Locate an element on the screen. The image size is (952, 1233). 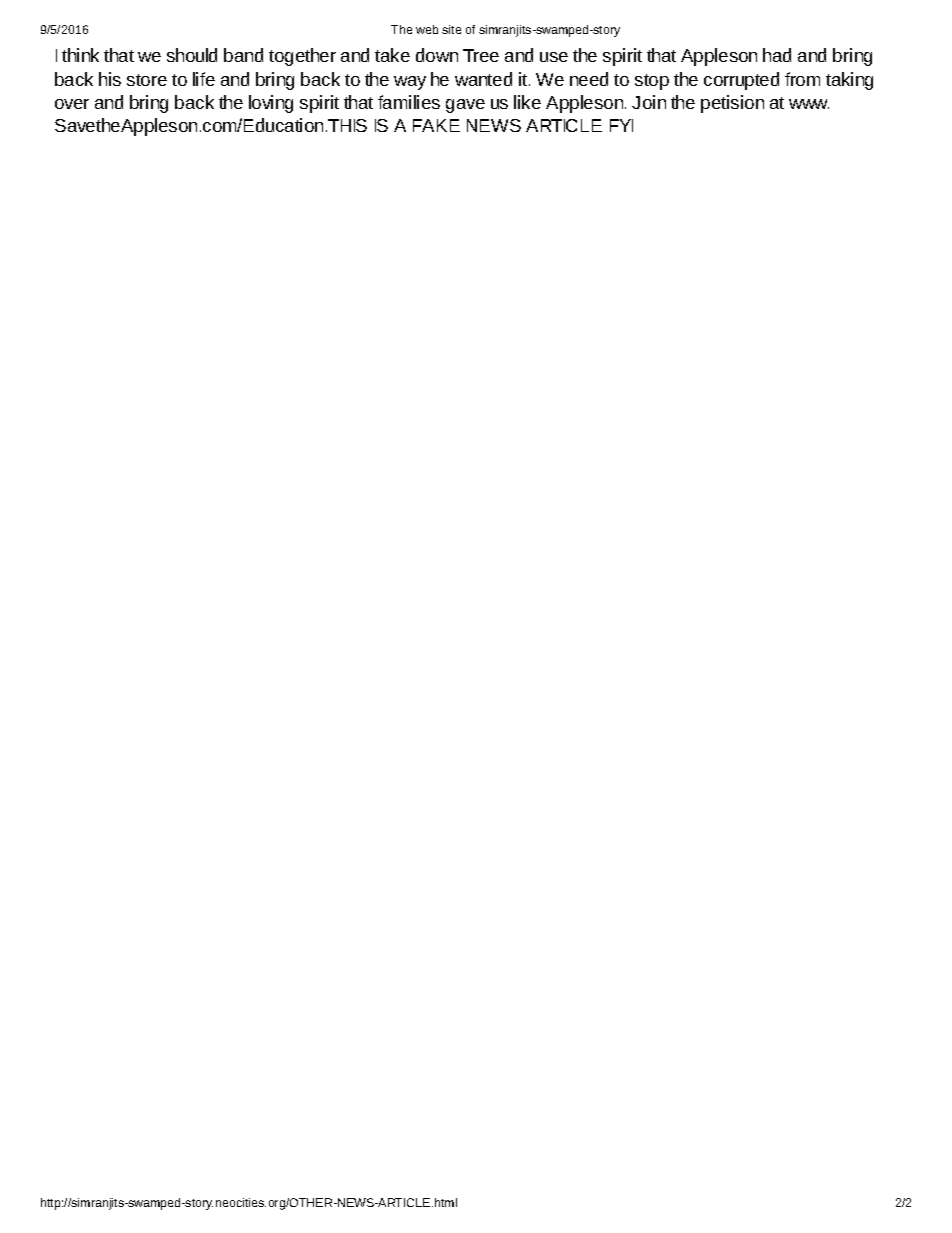
web is located at coordinates (427, 29).
